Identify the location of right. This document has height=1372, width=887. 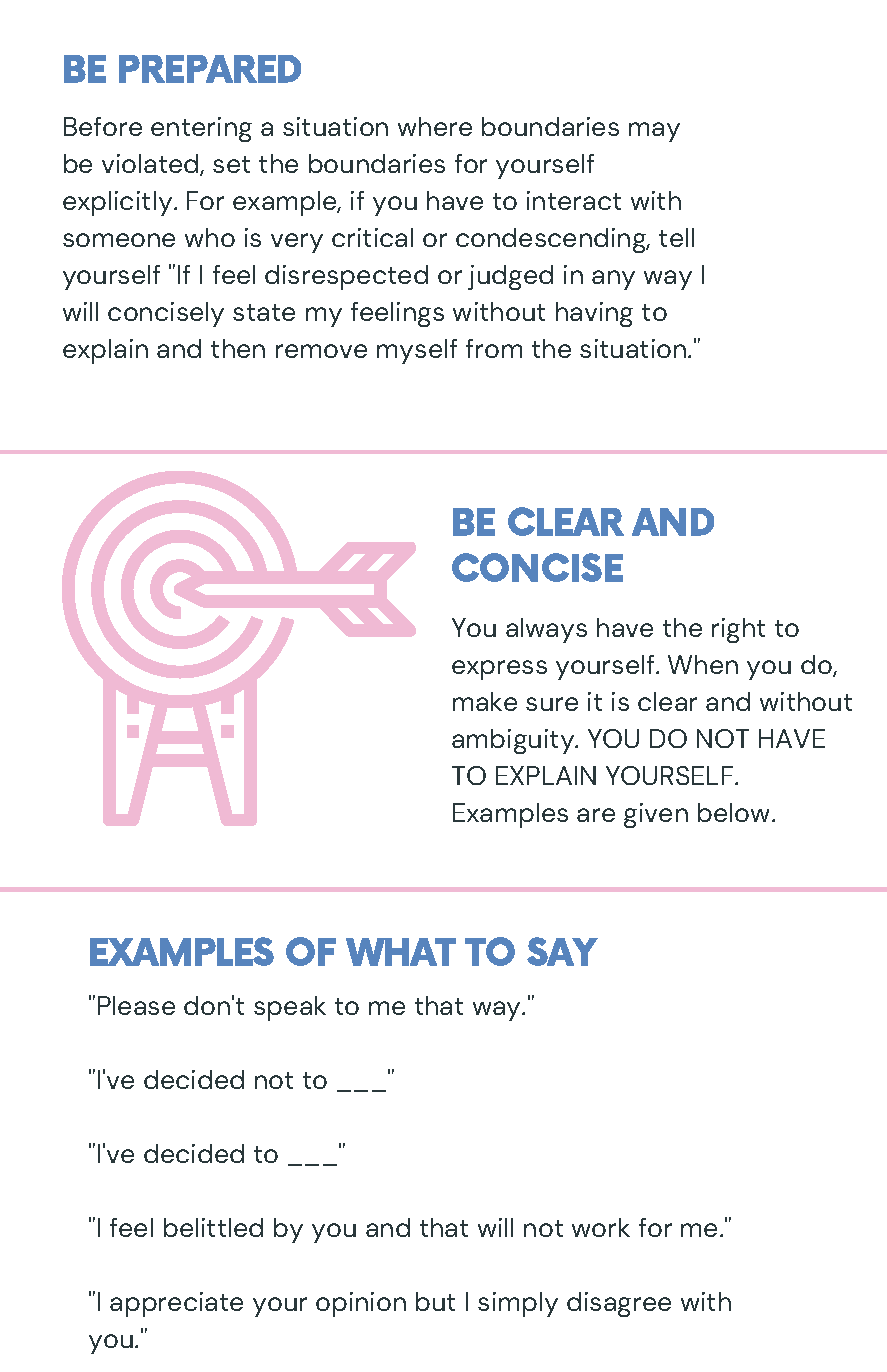
(738, 630).
